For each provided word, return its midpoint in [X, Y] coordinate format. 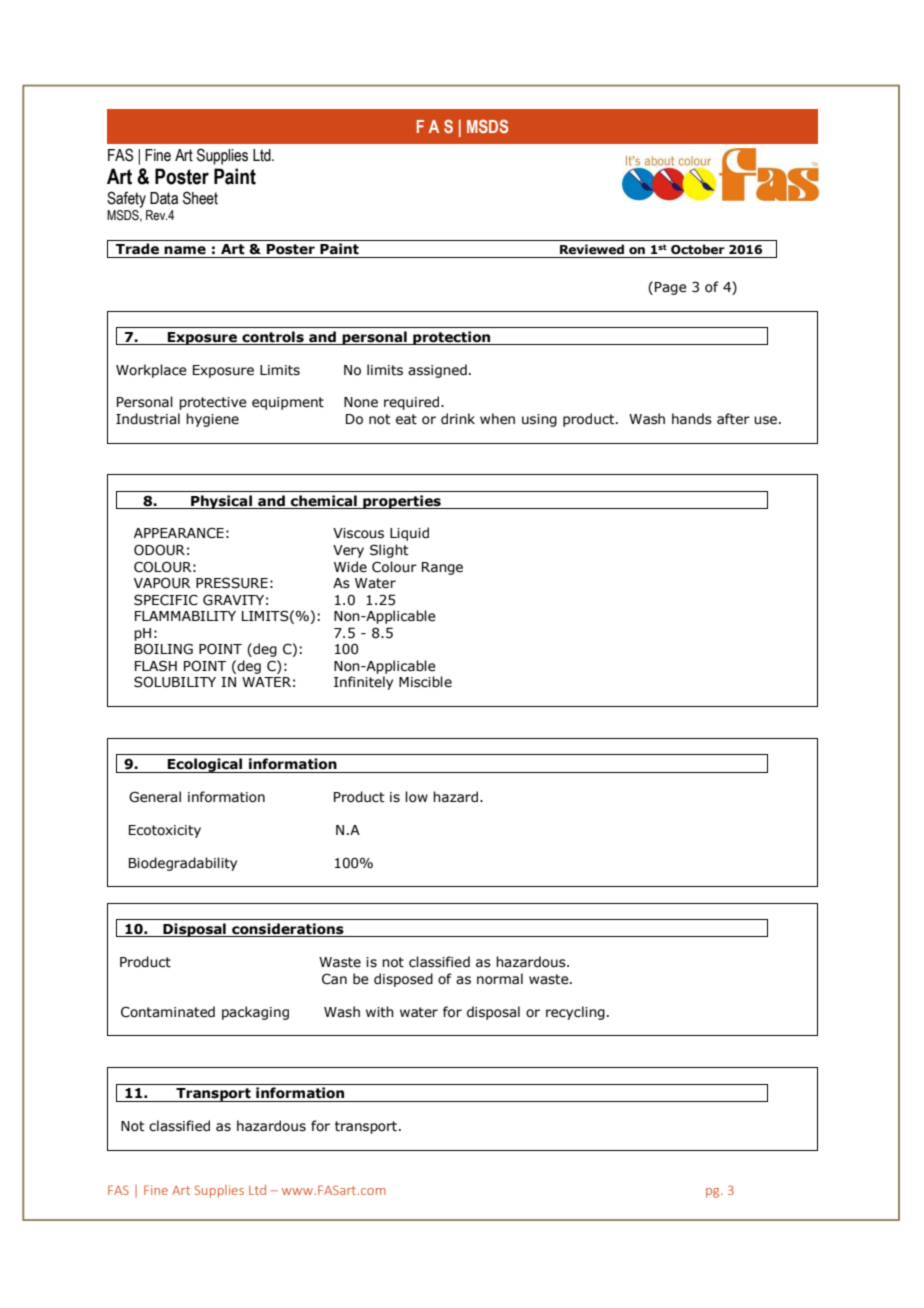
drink [458, 419]
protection [452, 338]
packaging [255, 1013]
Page [671, 288]
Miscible [425, 682]
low [416, 797]
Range [442, 568]
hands [692, 419]
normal [500, 979]
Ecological [205, 765]
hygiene [212, 420]
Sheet [200, 198]
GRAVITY [233, 600]
